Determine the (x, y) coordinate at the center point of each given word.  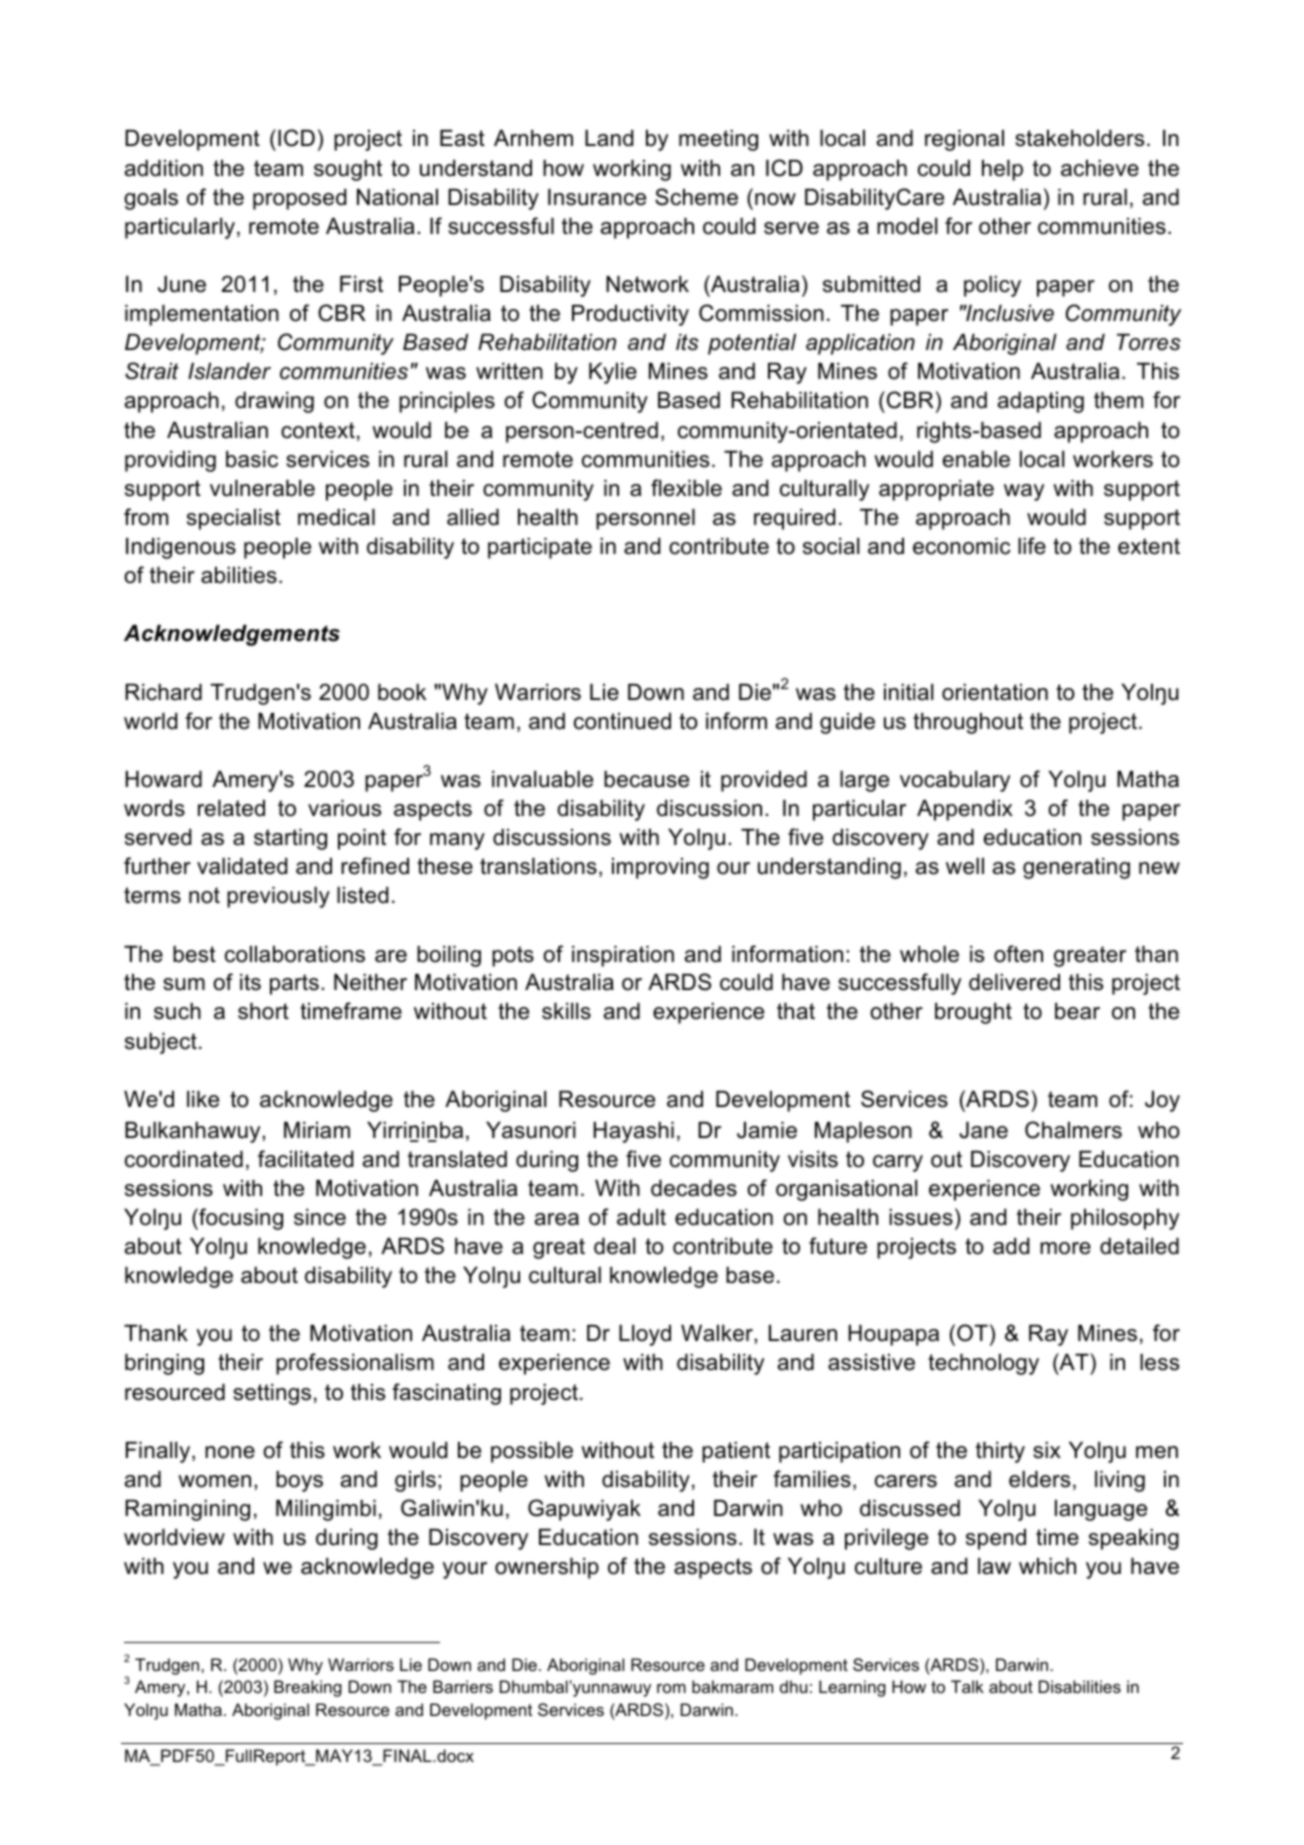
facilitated (305, 1159)
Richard (163, 692)
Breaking (308, 1688)
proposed (299, 199)
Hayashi (634, 1132)
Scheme (696, 197)
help (1002, 170)
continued (622, 721)
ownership (547, 1568)
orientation (995, 692)
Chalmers (1073, 1130)
